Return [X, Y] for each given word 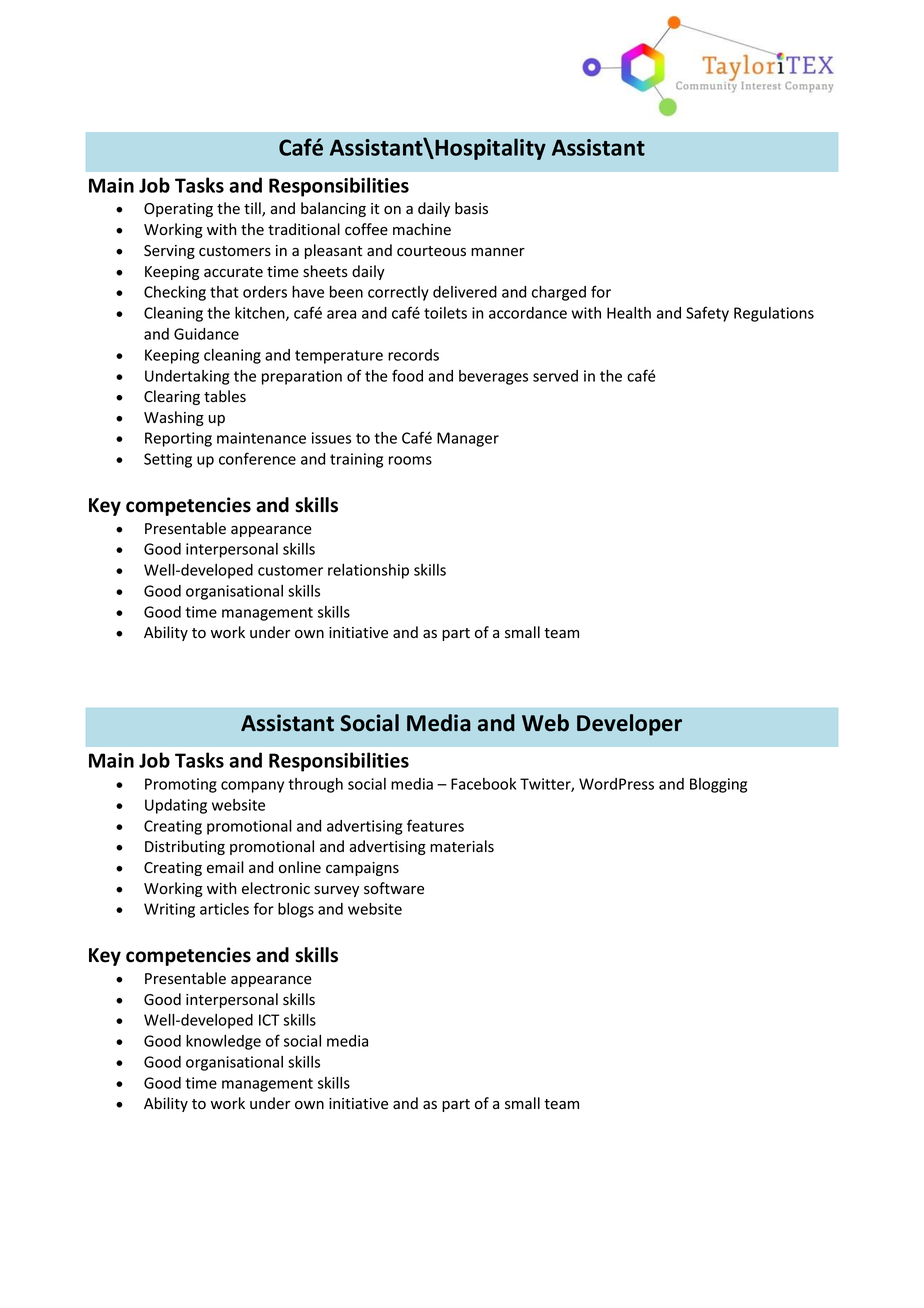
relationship [368, 571]
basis [471, 208]
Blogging [718, 785]
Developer [629, 725]
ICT [269, 1020]
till [253, 209]
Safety [707, 314]
